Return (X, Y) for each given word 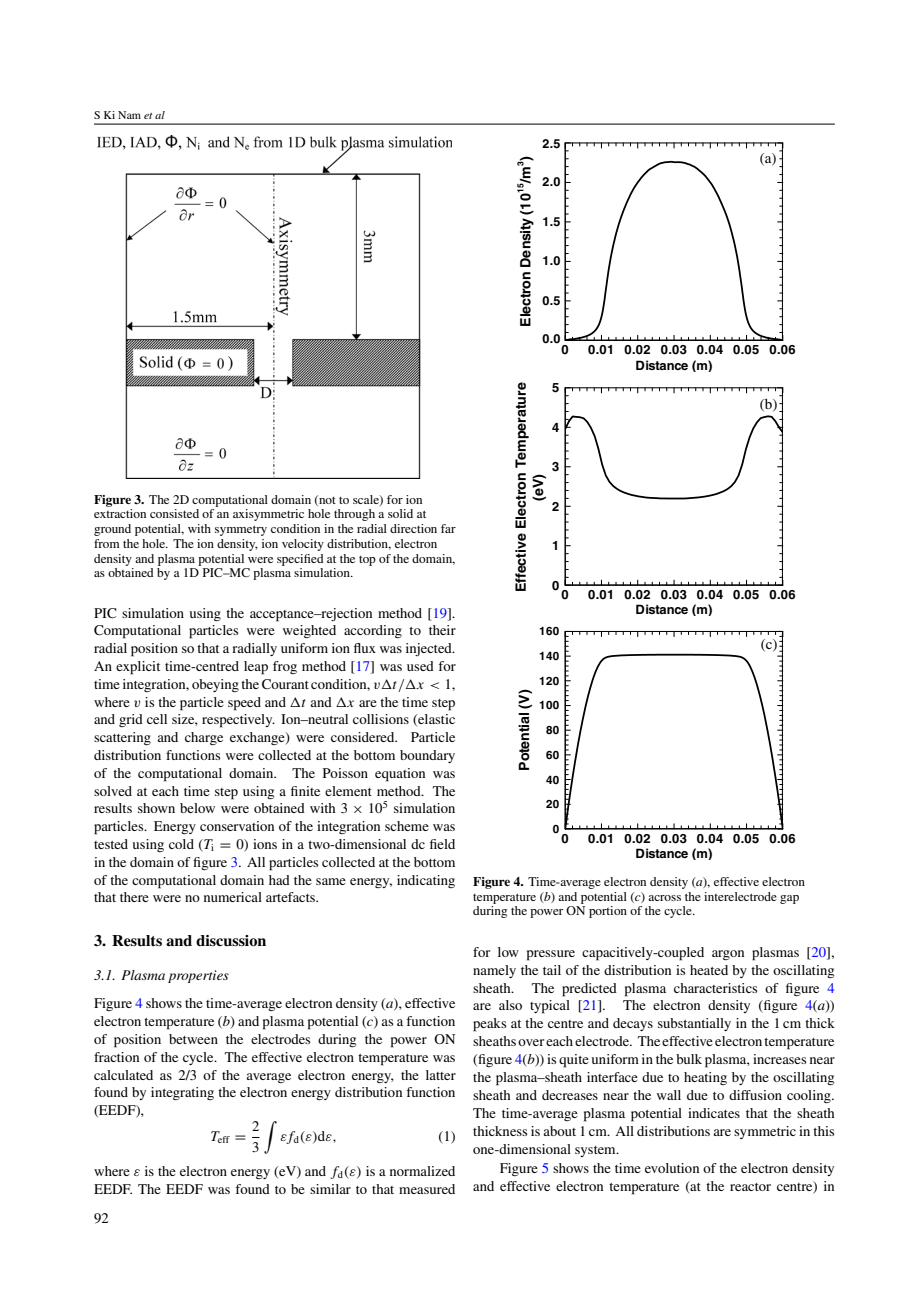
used (420, 666)
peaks (489, 1025)
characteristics (715, 988)
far (448, 528)
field (442, 844)
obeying (215, 685)
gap (789, 899)
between (193, 1039)
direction (413, 528)
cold (181, 844)
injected (430, 649)
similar (330, 1189)
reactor (750, 1187)
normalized (422, 1171)
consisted (174, 513)
